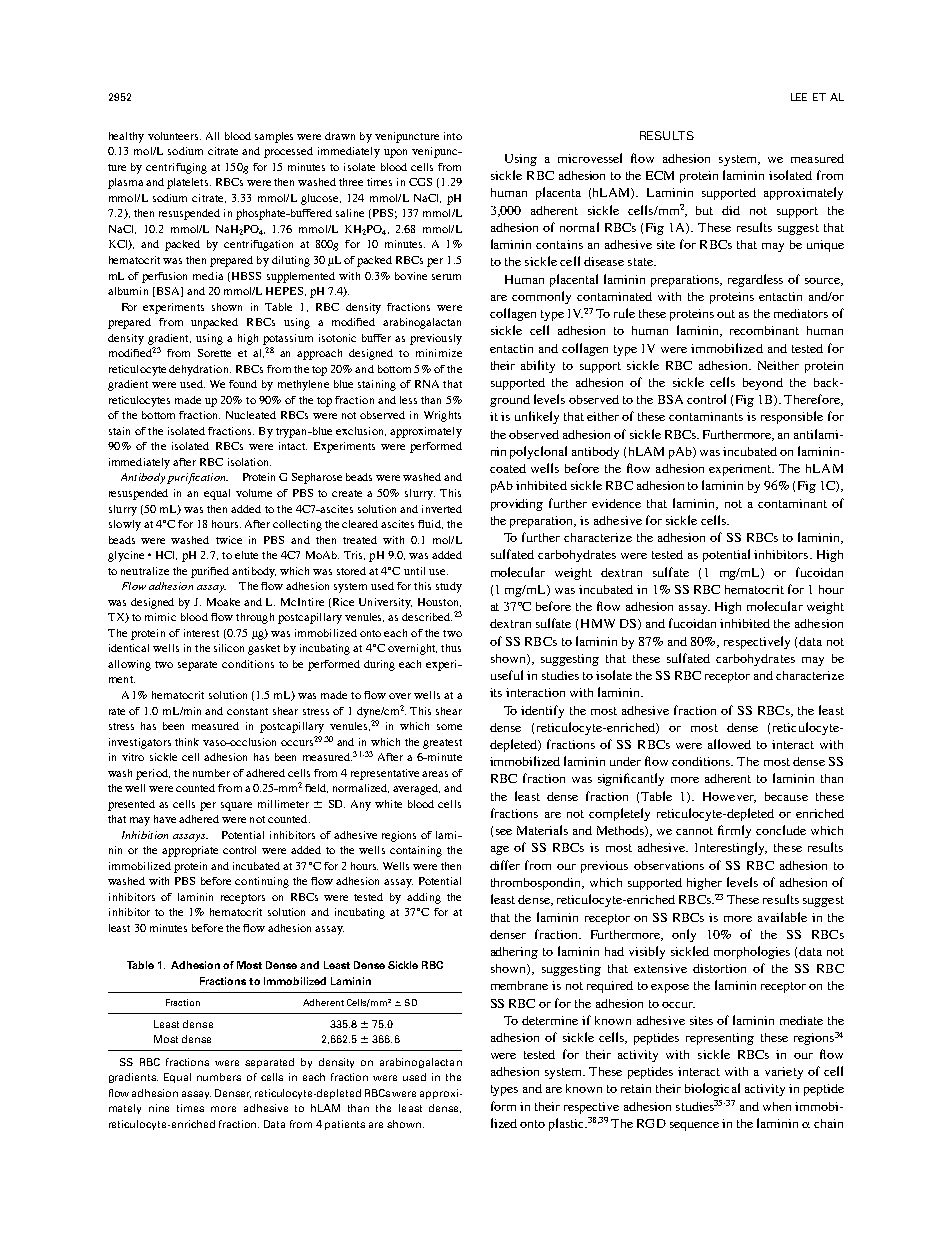 The image size is (952, 1233). I want to click on evidence, so click(616, 503).
